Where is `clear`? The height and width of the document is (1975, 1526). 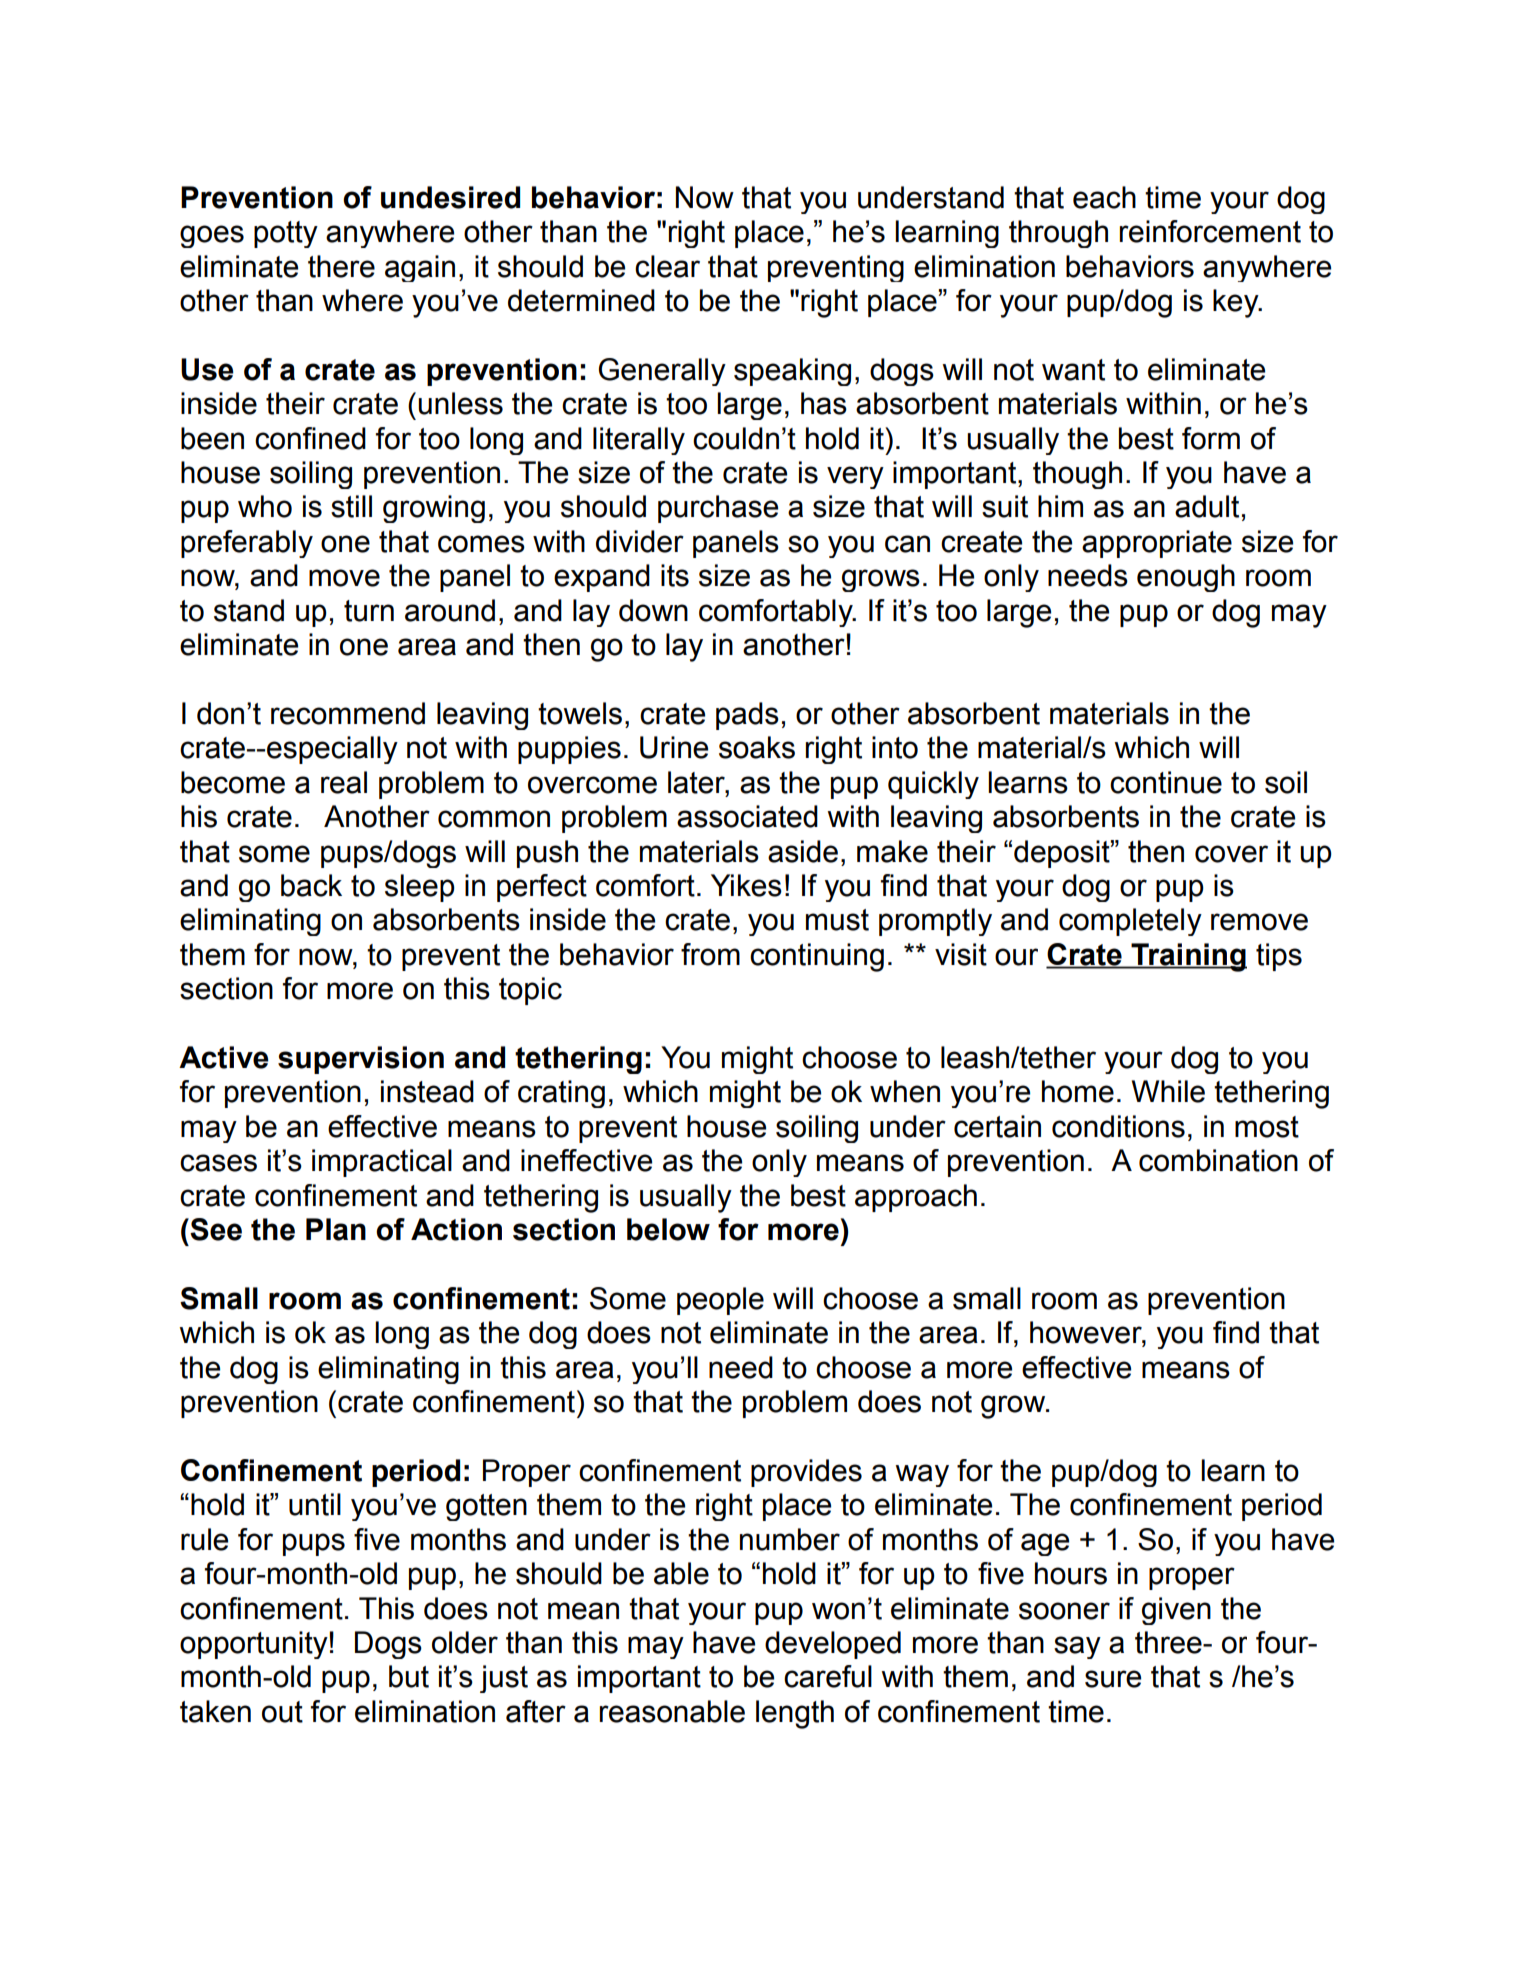 clear is located at coordinates (667, 266).
